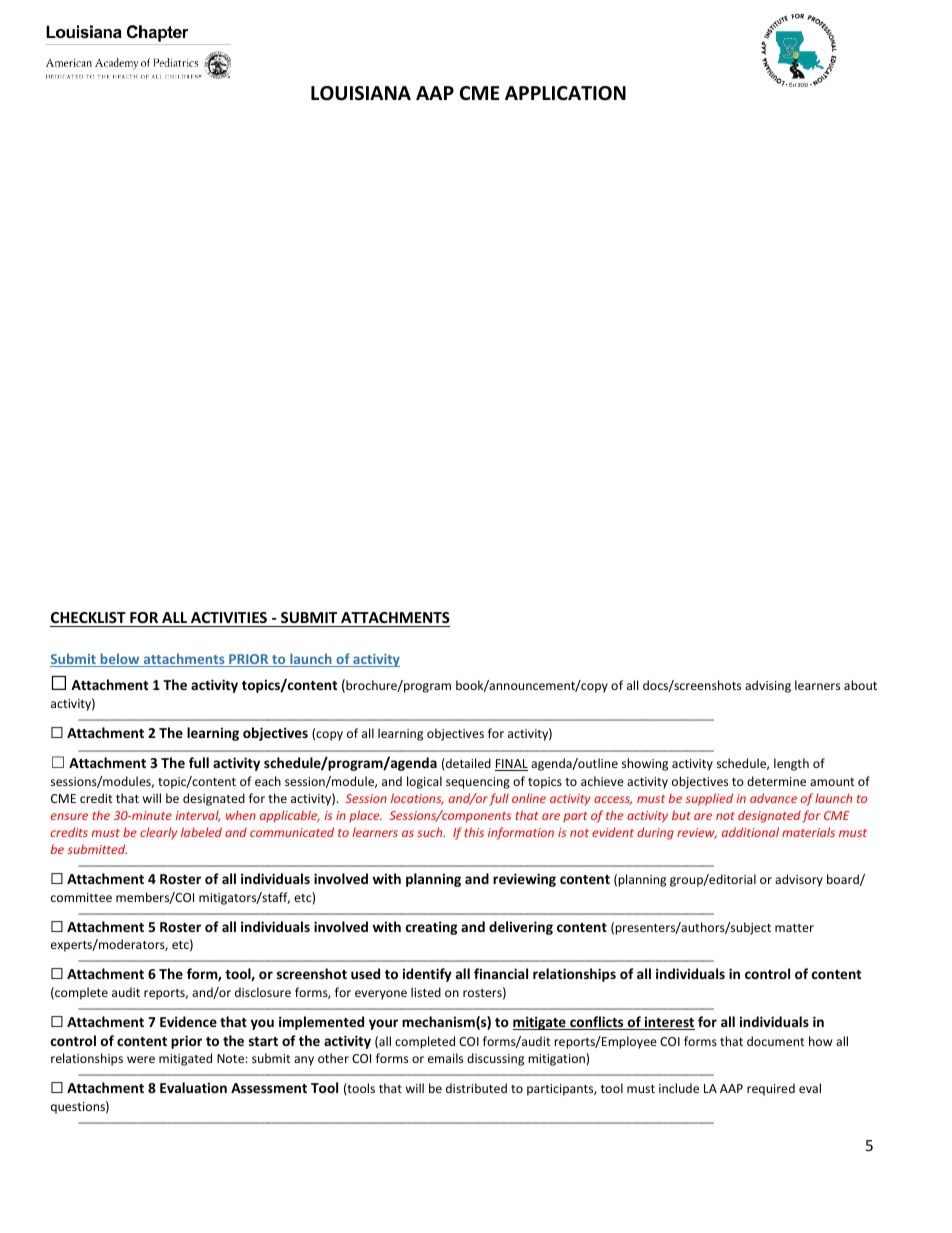 This page has height=1233, width=952. What do you see at coordinates (198, 816) in the page?
I see `interval` at bounding box center [198, 816].
